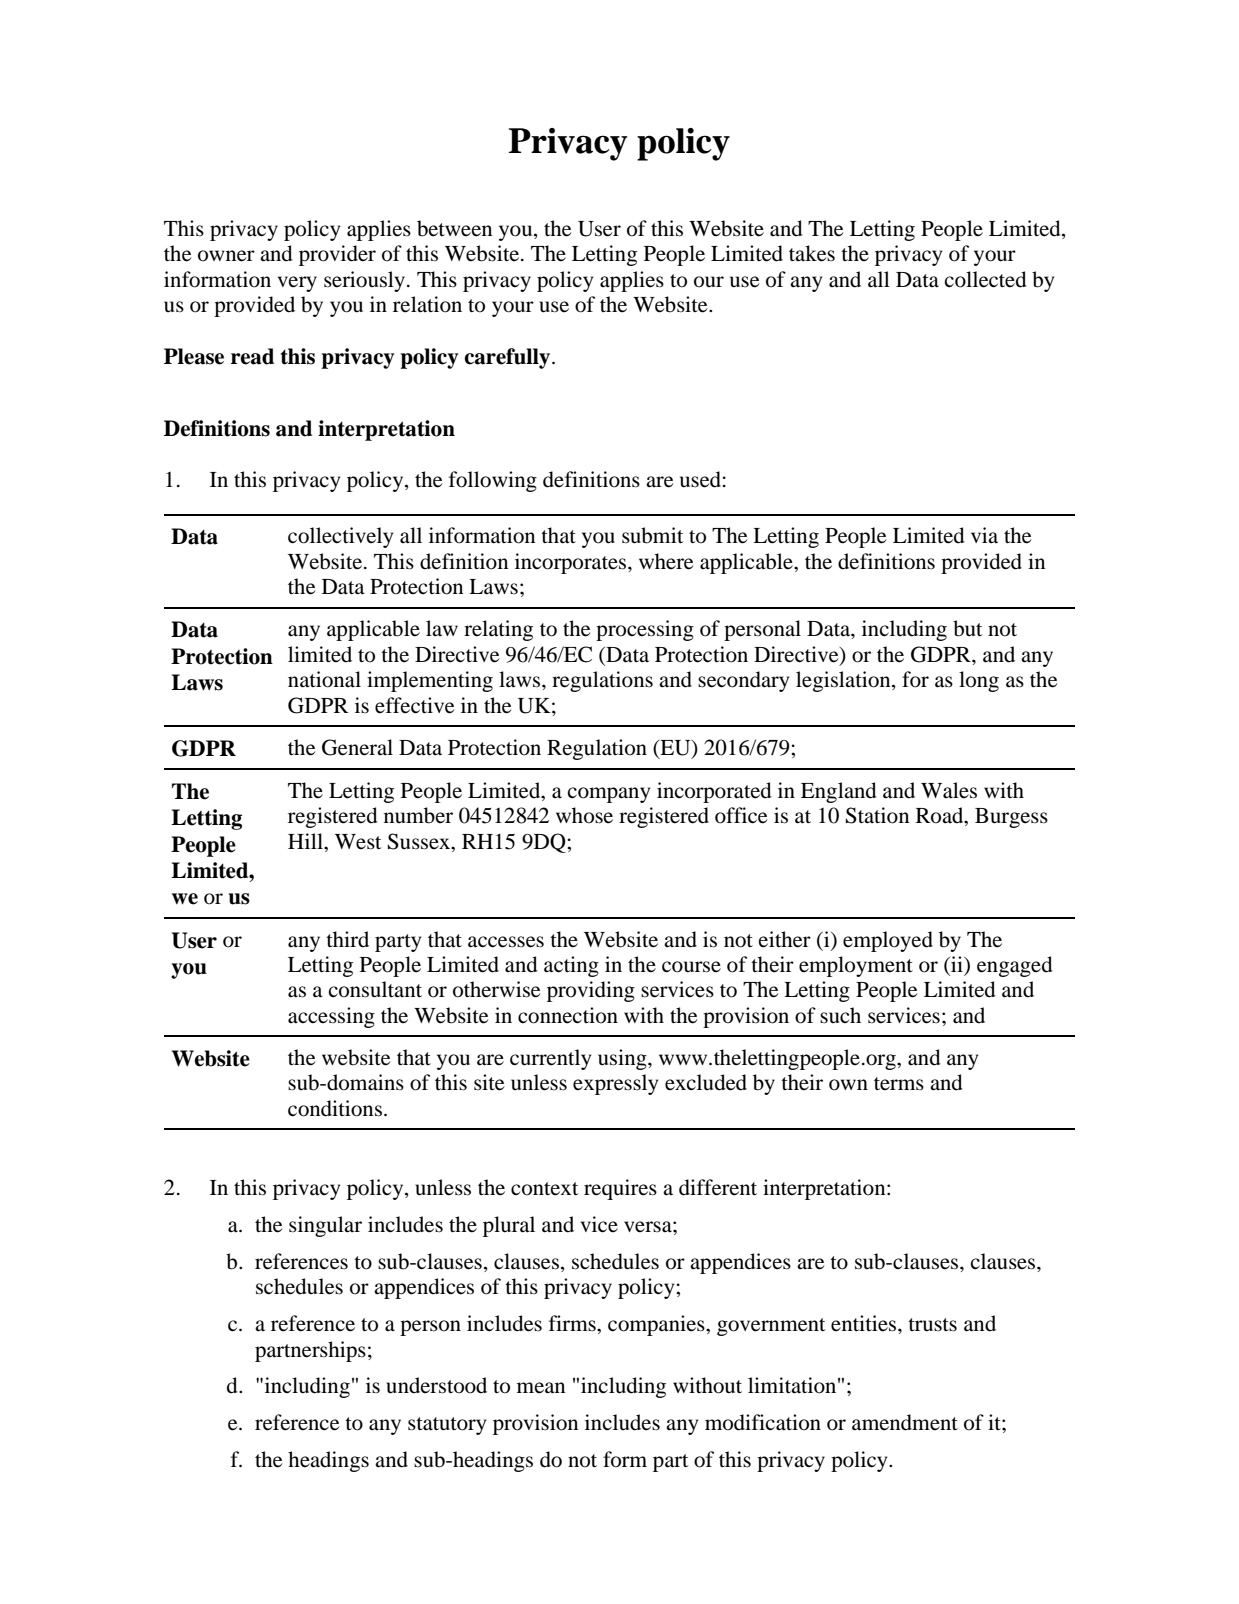 This screenshot has height=1604, width=1239. I want to click on between, so click(454, 228).
